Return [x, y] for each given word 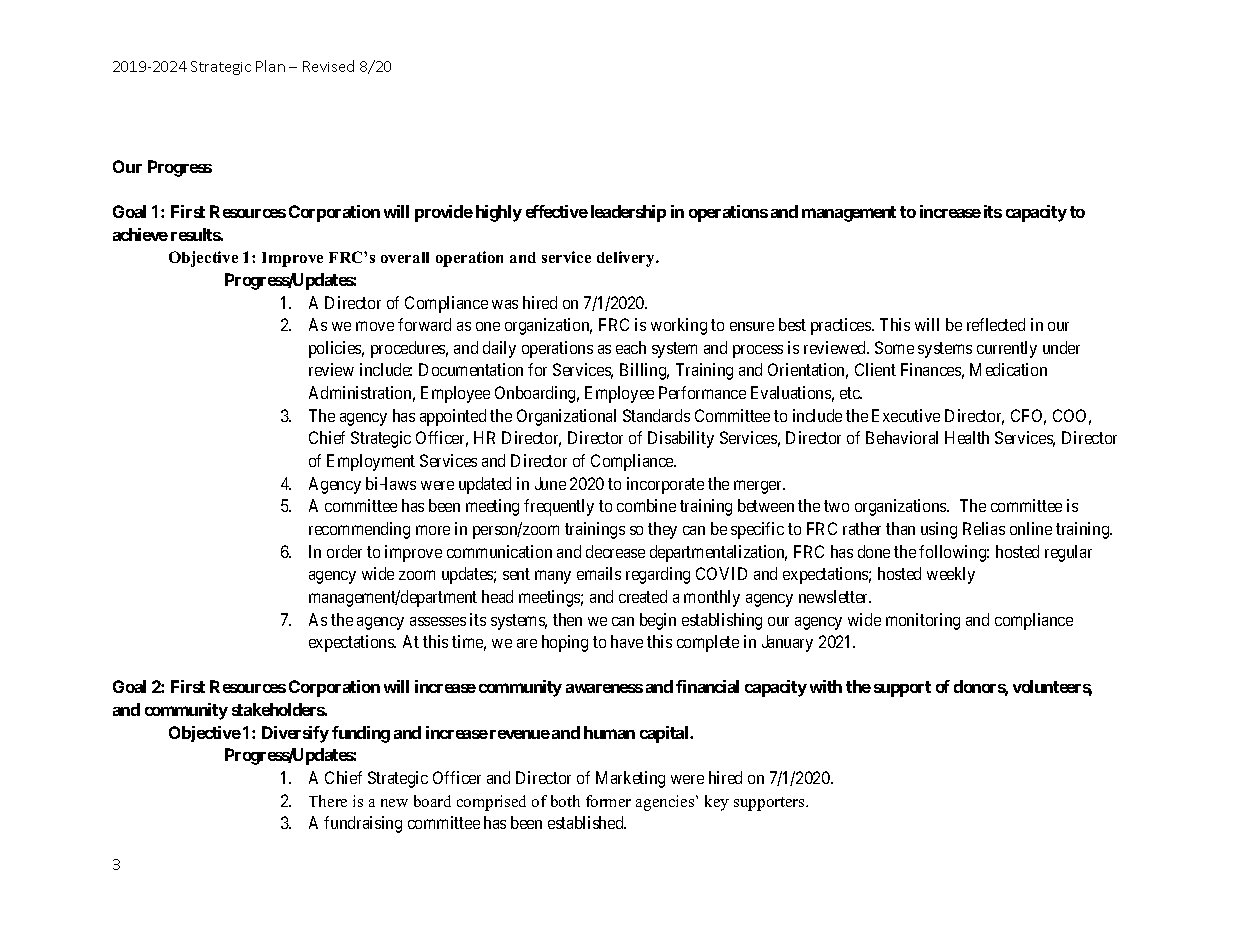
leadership [628, 213]
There [328, 801]
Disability [681, 439]
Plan [270, 66]
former [608, 801]
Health [967, 437]
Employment [371, 462]
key [717, 803]
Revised [328, 66]
